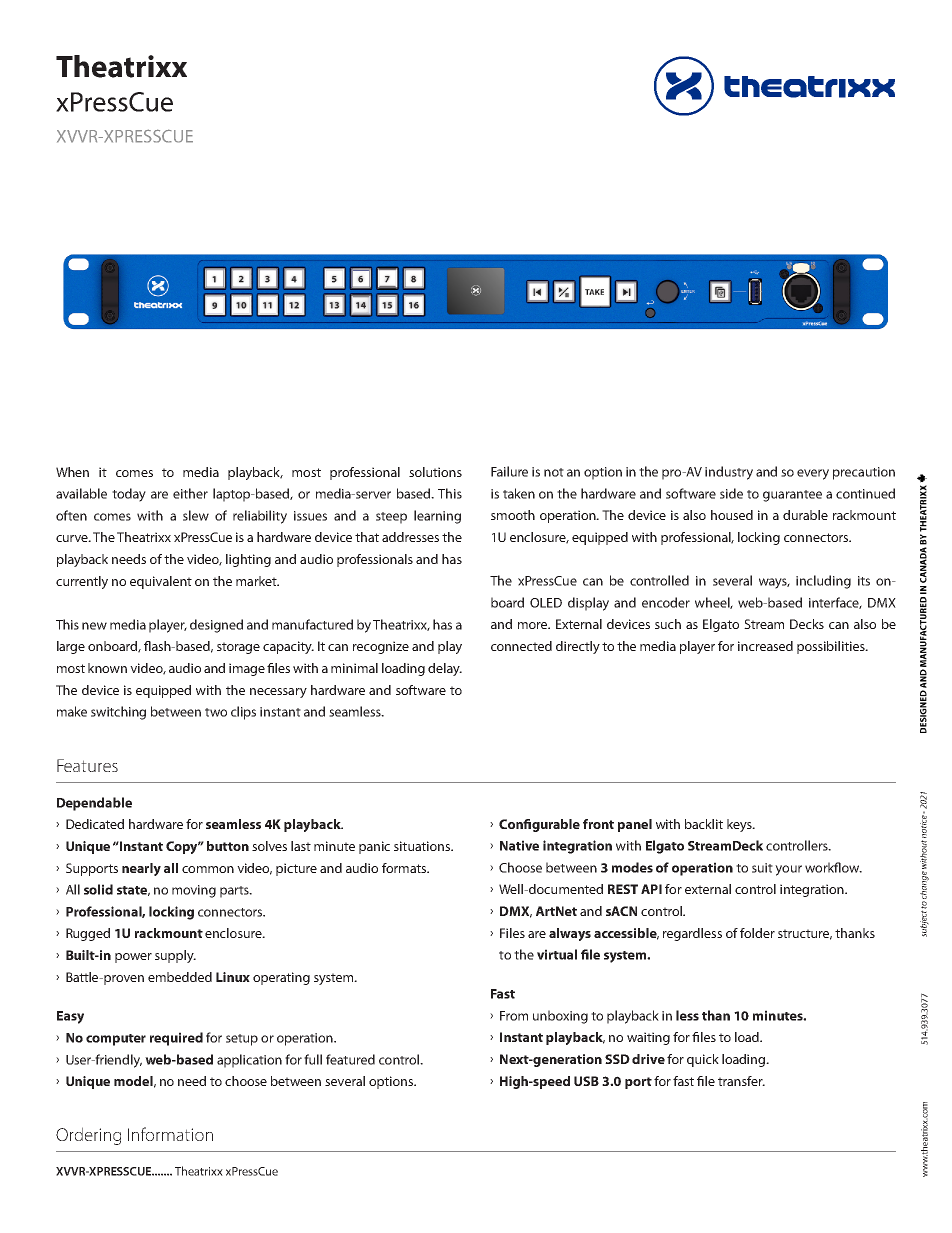  I want to click on either, so click(190, 493).
